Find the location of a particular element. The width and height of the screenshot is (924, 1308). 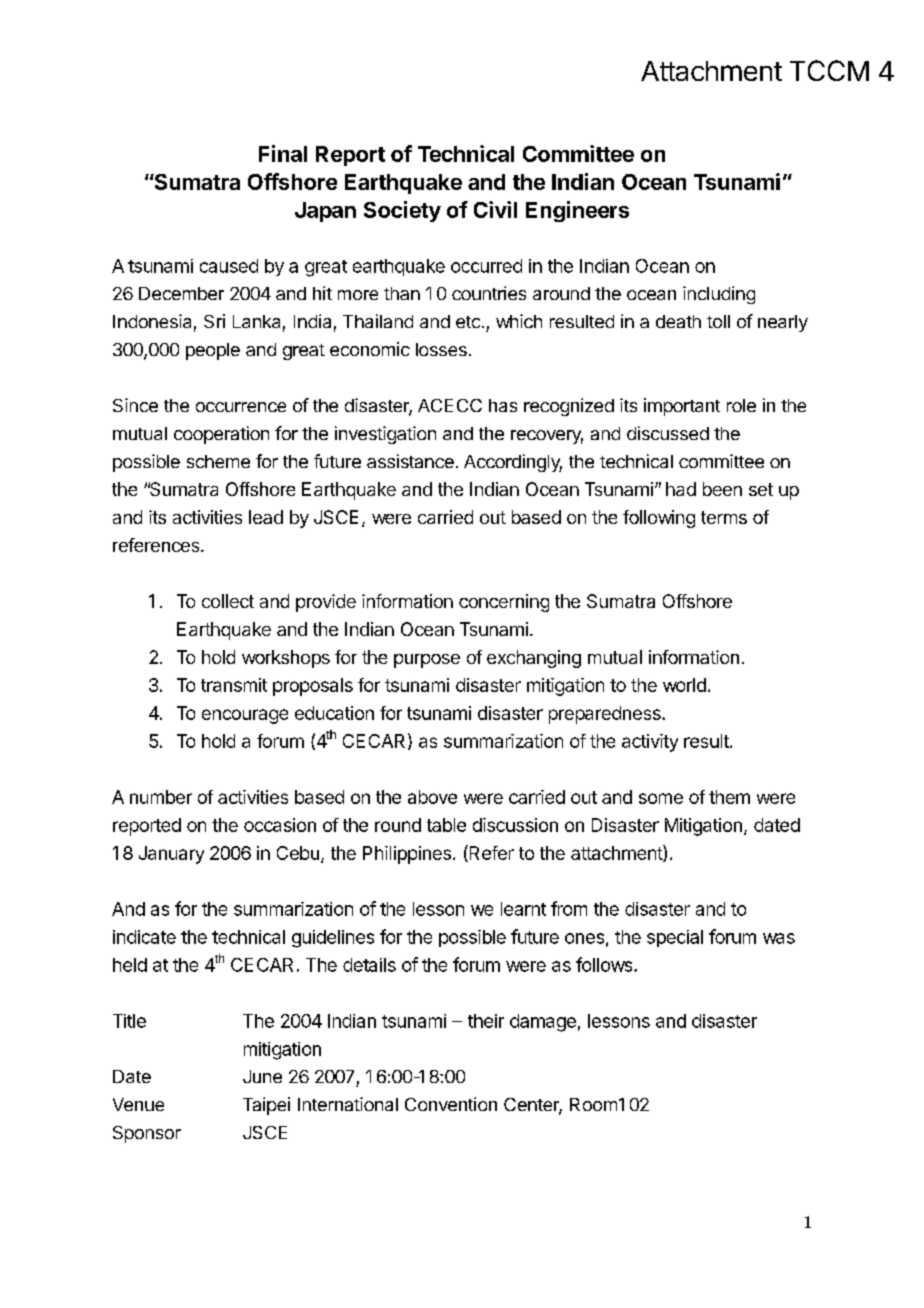

important is located at coordinates (682, 407).
